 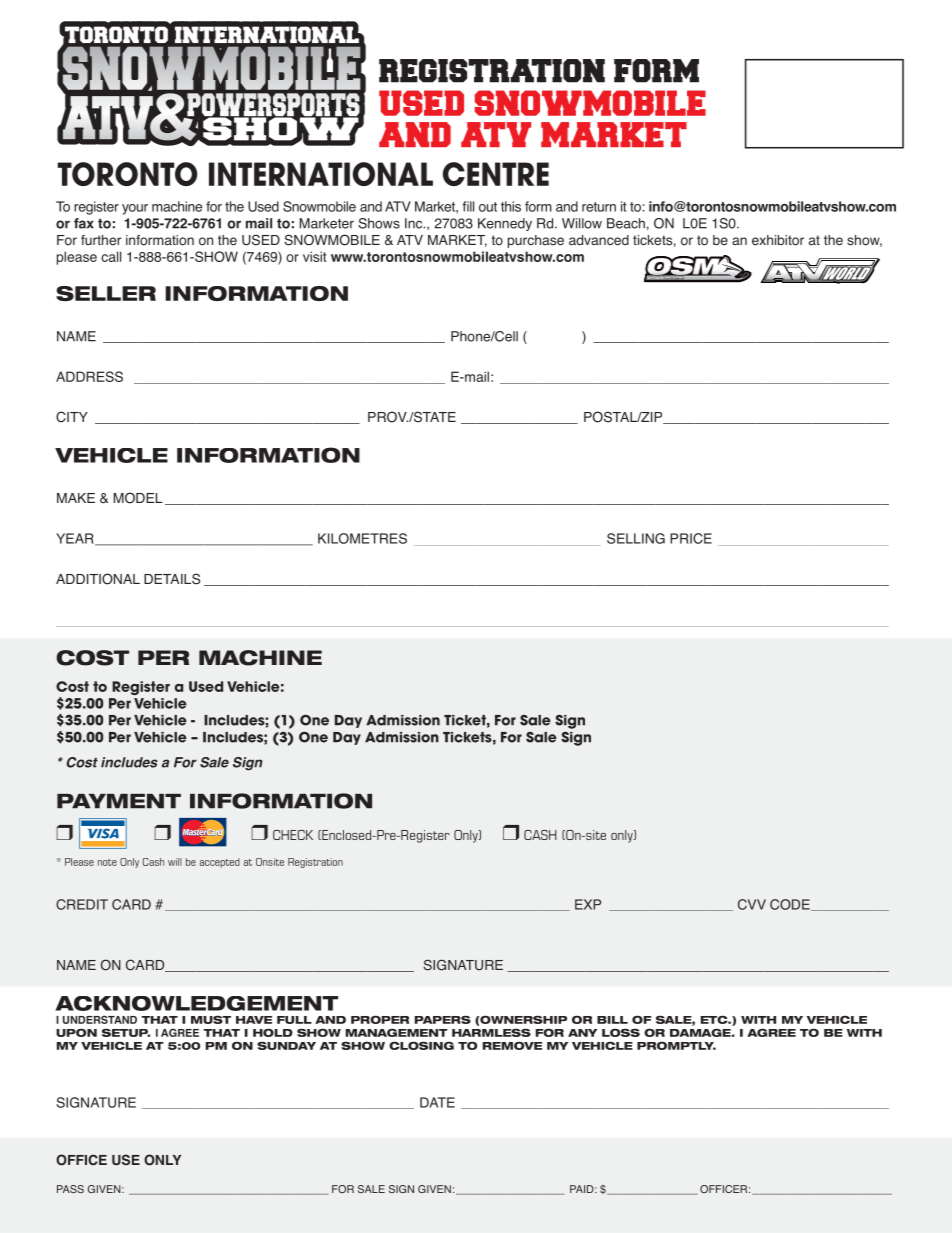 What do you see at coordinates (70, 1189) in the screenshot?
I see `PASS` at bounding box center [70, 1189].
